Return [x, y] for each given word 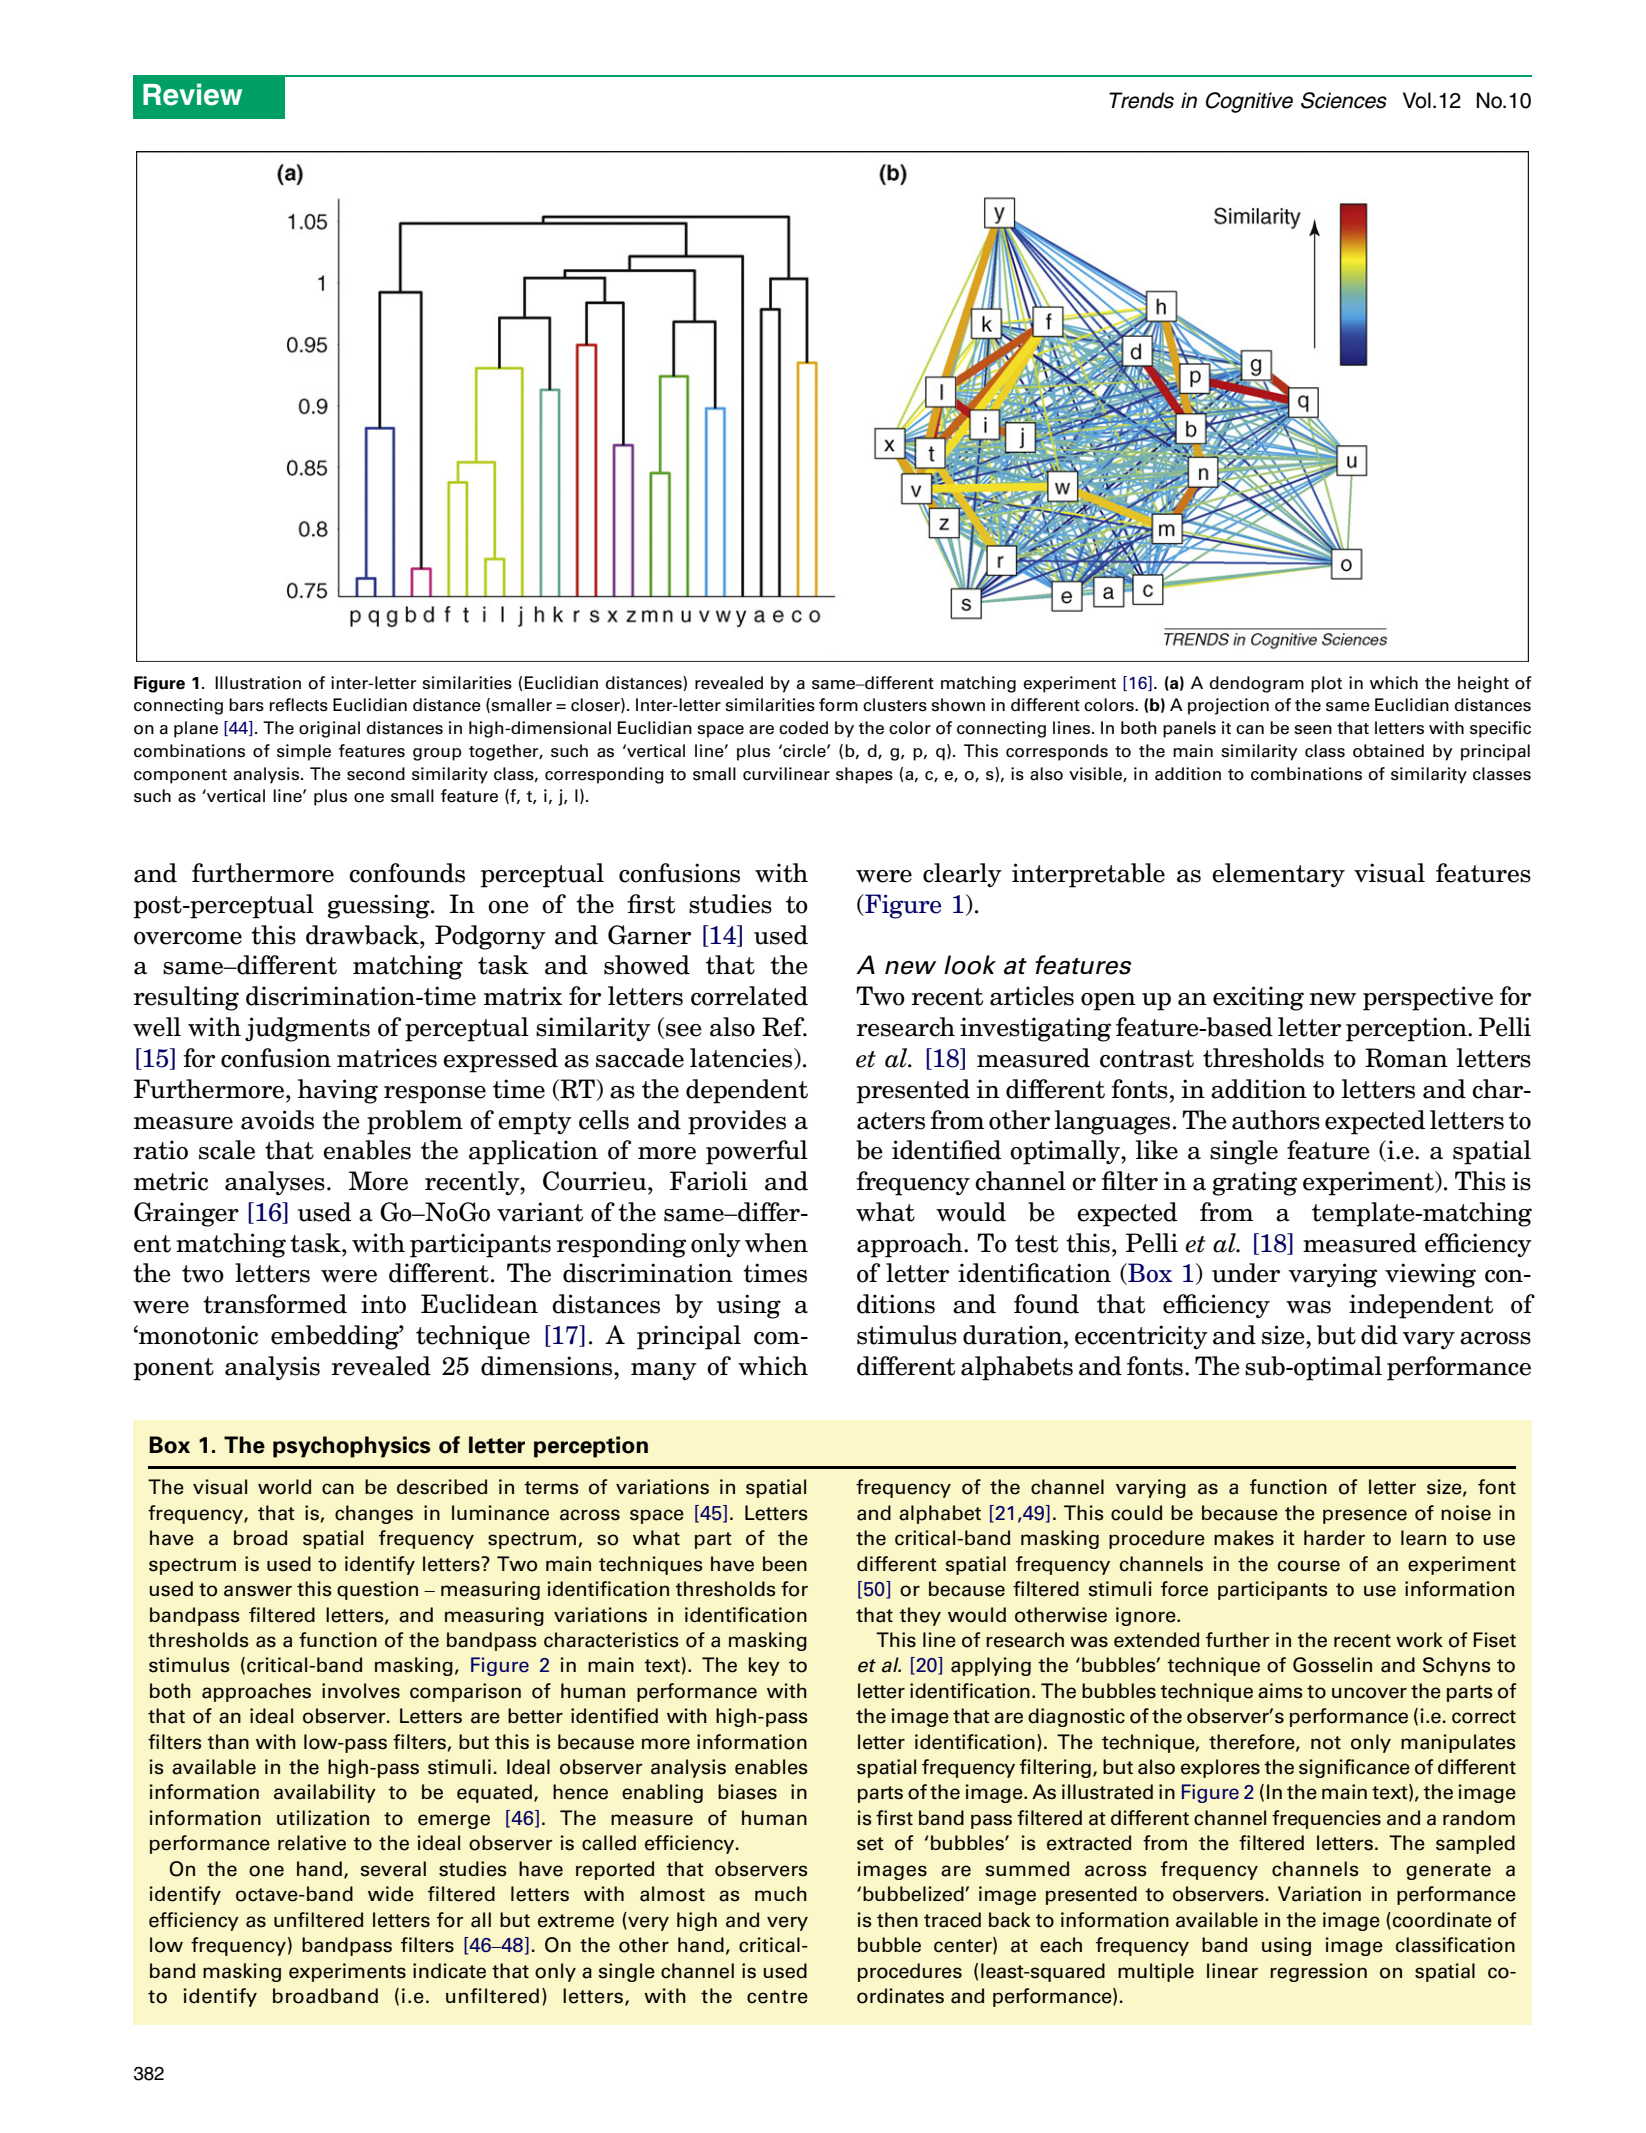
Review [192, 94]
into [383, 1304]
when [776, 1243]
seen [1313, 730]
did [1379, 1335]
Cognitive [1249, 102]
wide [391, 1894]
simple [304, 752]
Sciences [1344, 100]
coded [803, 728]
